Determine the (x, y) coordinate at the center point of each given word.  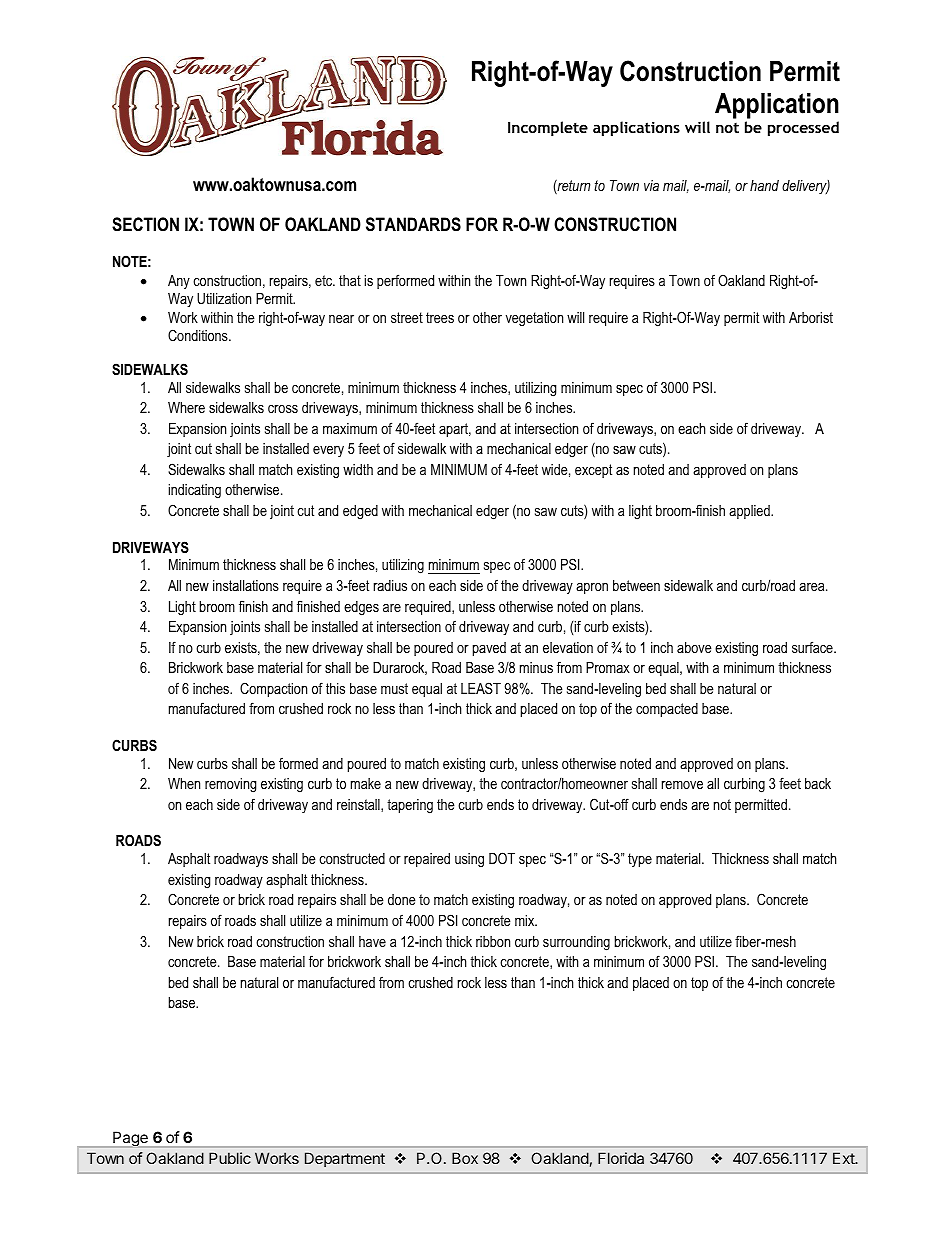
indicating (195, 491)
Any (179, 282)
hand (764, 185)
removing (230, 785)
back (818, 783)
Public (230, 1158)
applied (750, 512)
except (593, 471)
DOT (502, 858)
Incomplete (548, 128)
